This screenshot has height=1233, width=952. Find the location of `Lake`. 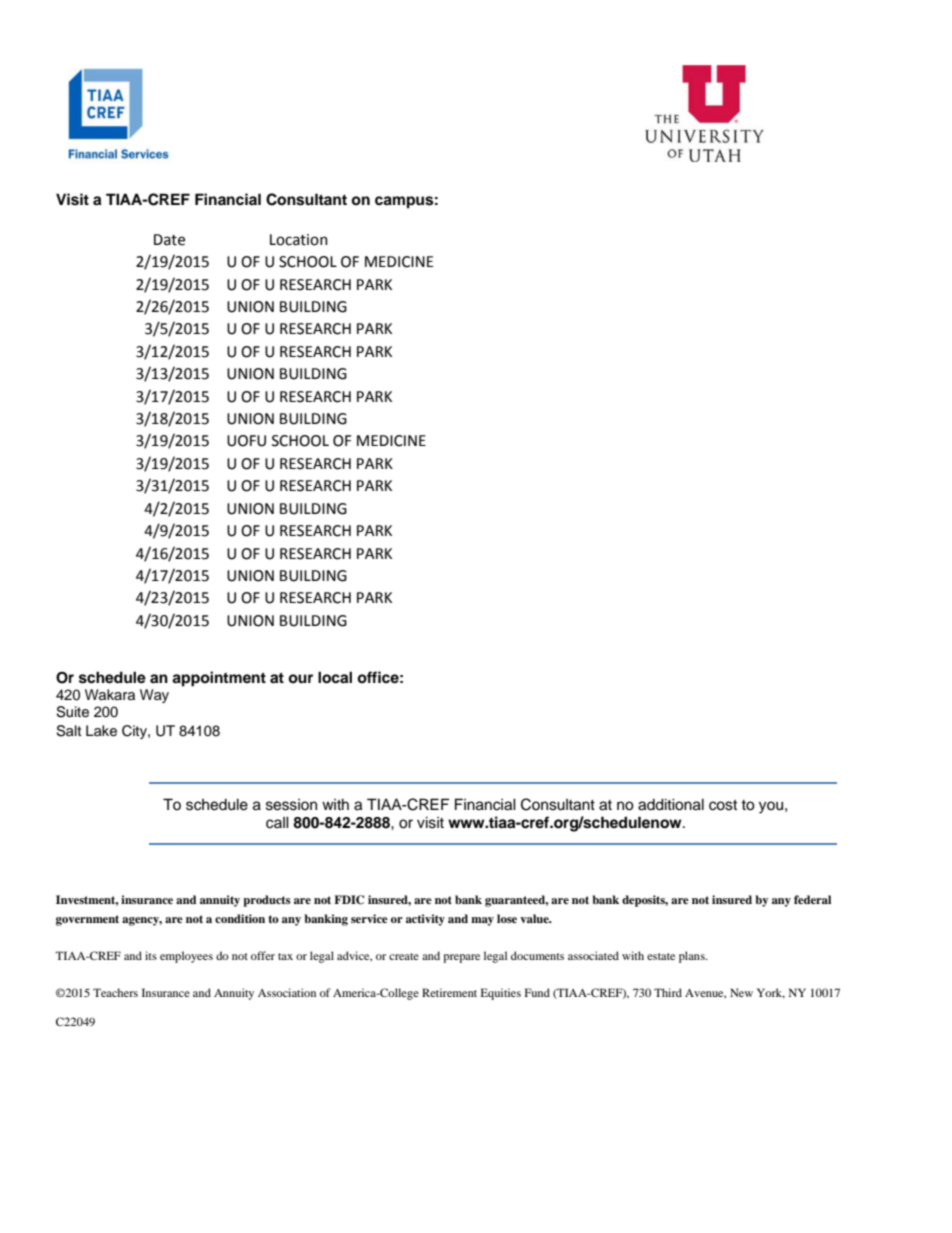

Lake is located at coordinates (101, 731).
